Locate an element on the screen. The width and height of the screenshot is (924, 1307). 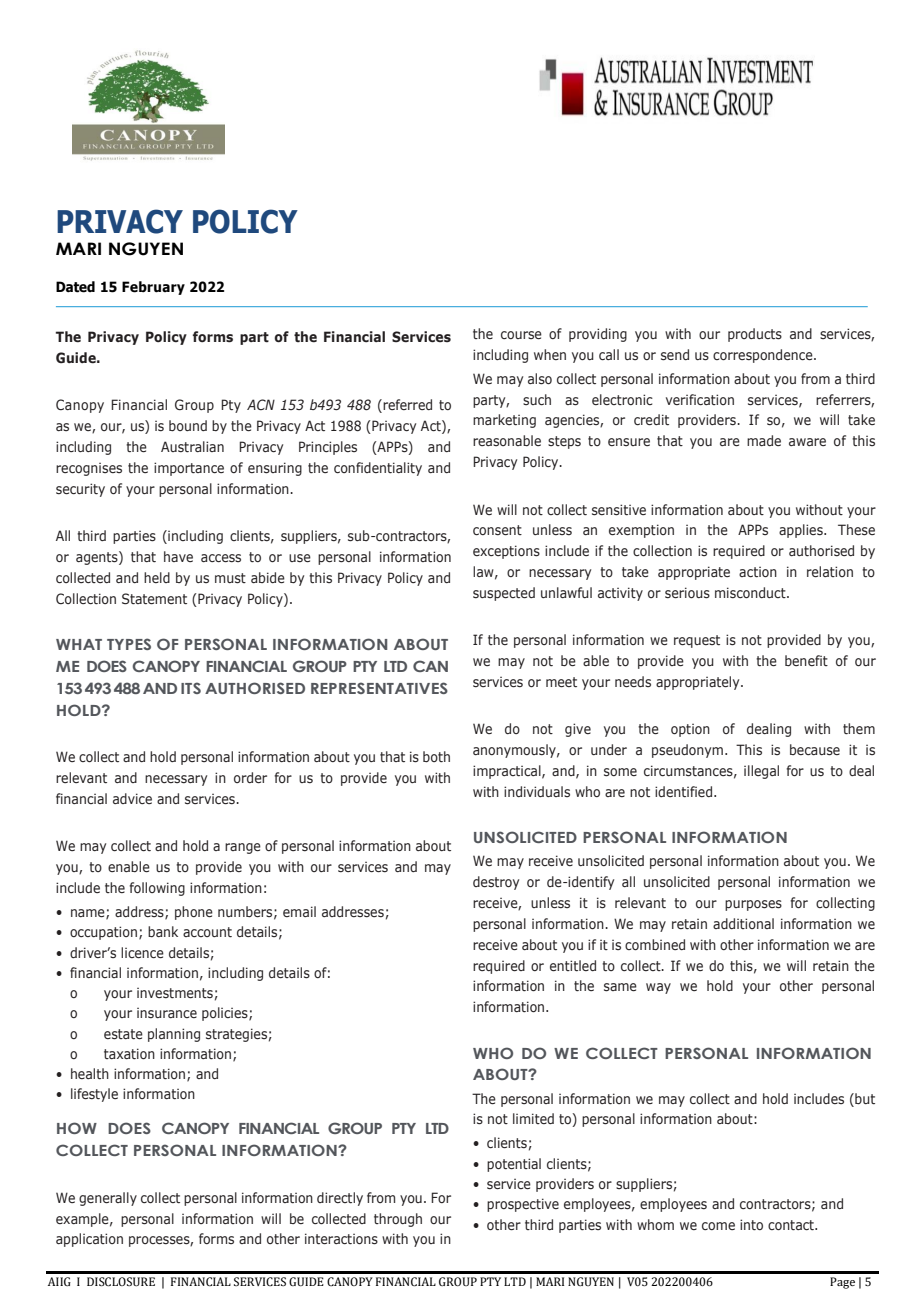
bank is located at coordinates (163, 931).
